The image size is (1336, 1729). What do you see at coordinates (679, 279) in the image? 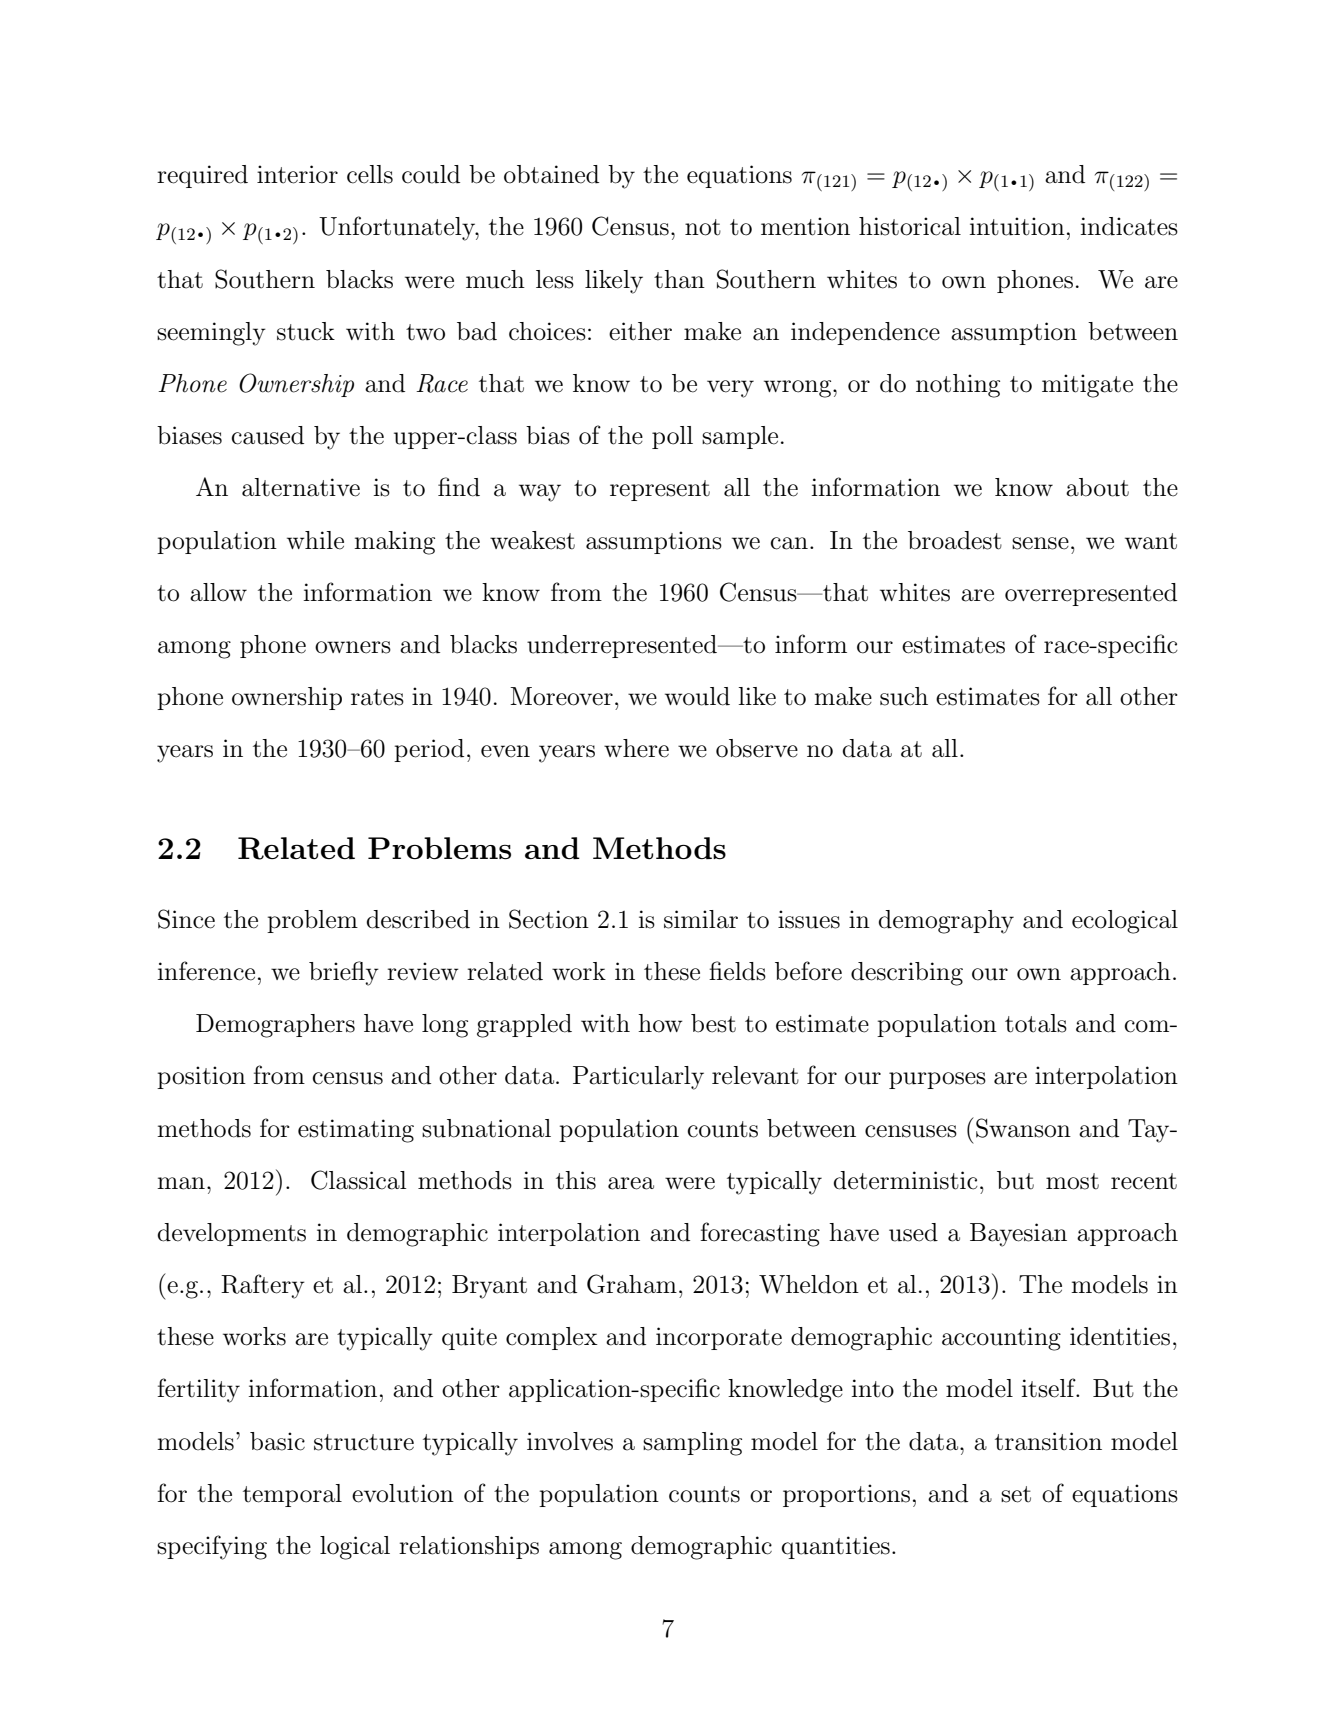
I see `than` at bounding box center [679, 279].
